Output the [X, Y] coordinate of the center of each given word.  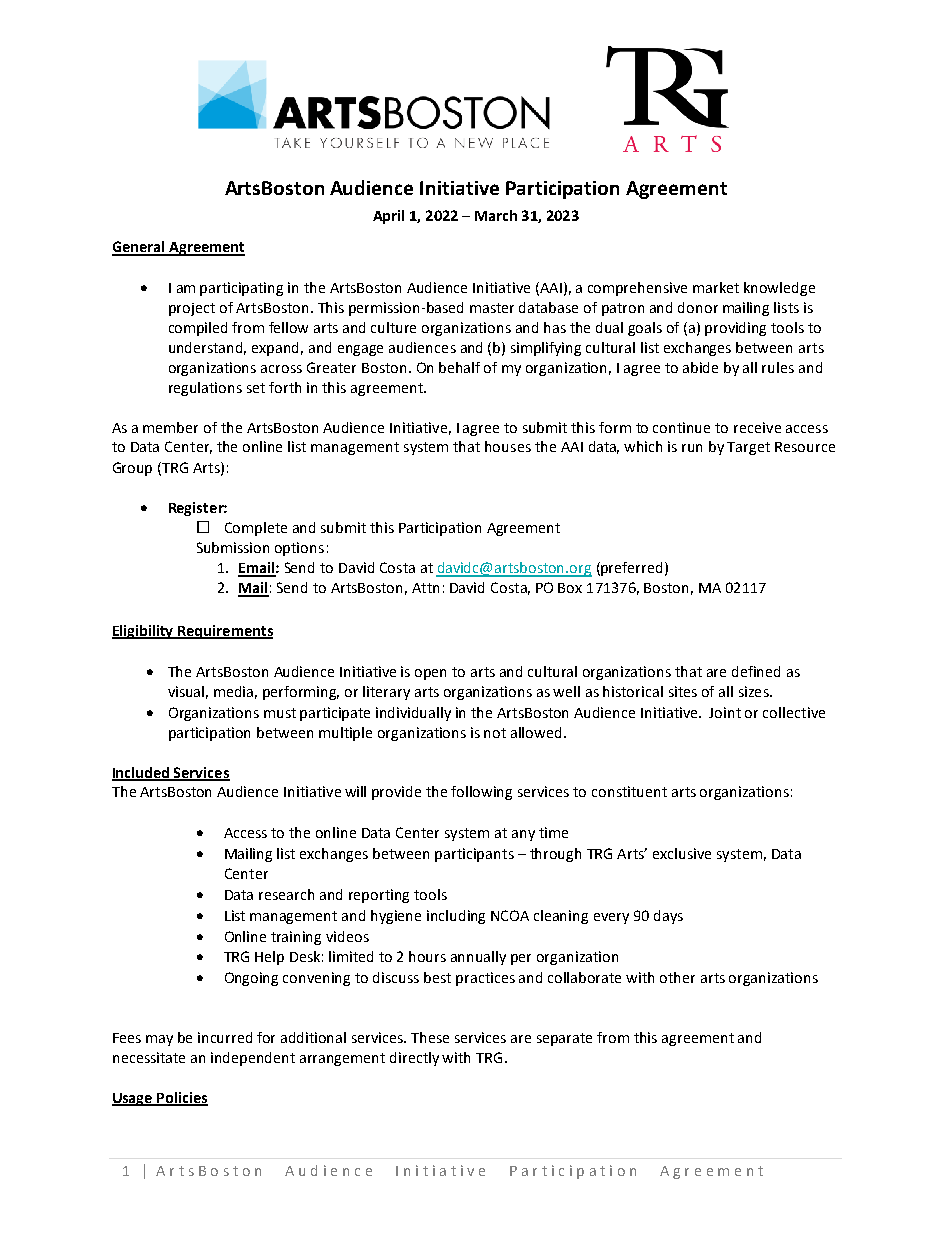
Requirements [224, 632]
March [496, 215]
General [139, 248]
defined [756, 671]
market [716, 287]
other [677, 977]
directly [414, 1059]
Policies [182, 1098]
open [430, 674]
